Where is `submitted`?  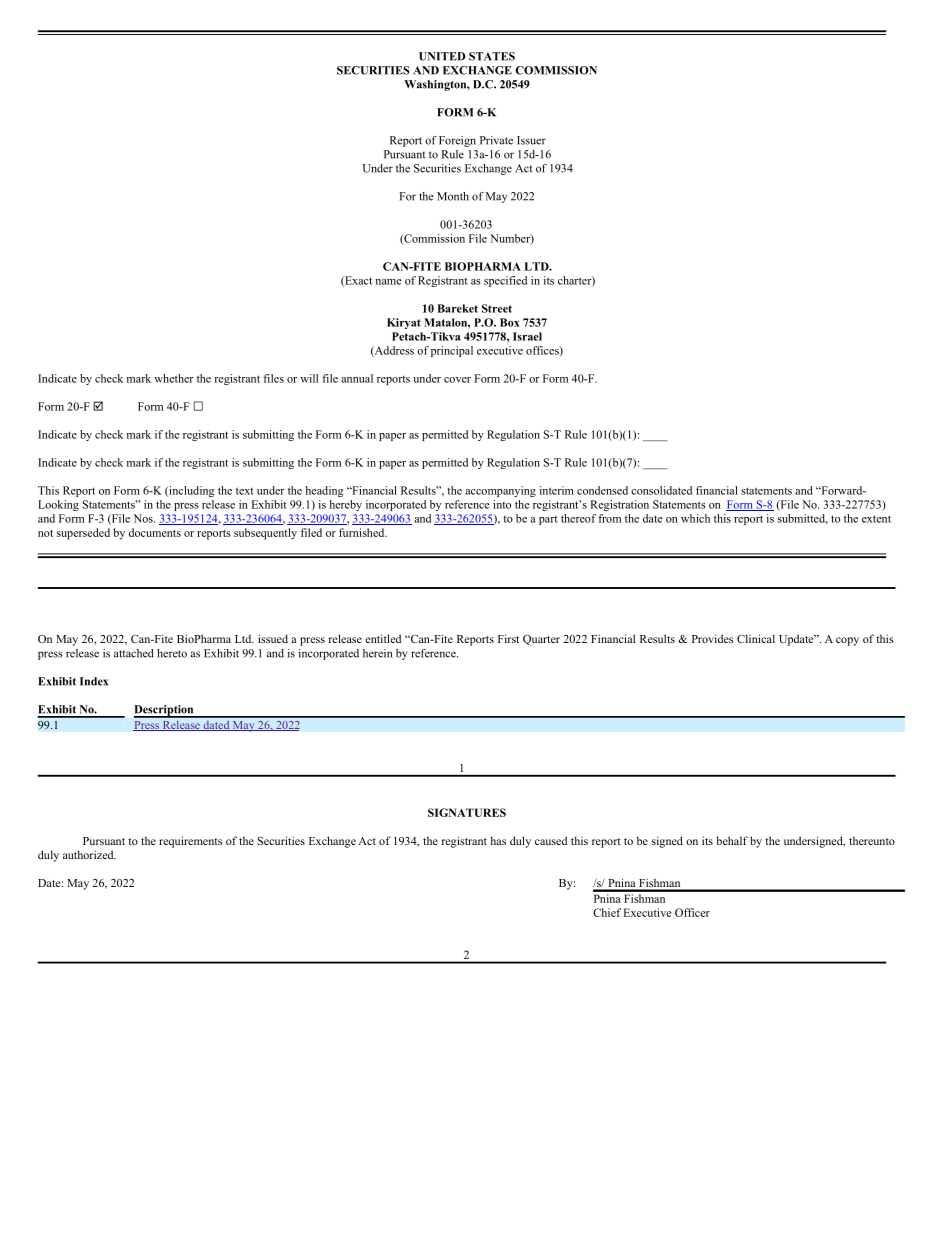 submitted is located at coordinates (803, 519).
